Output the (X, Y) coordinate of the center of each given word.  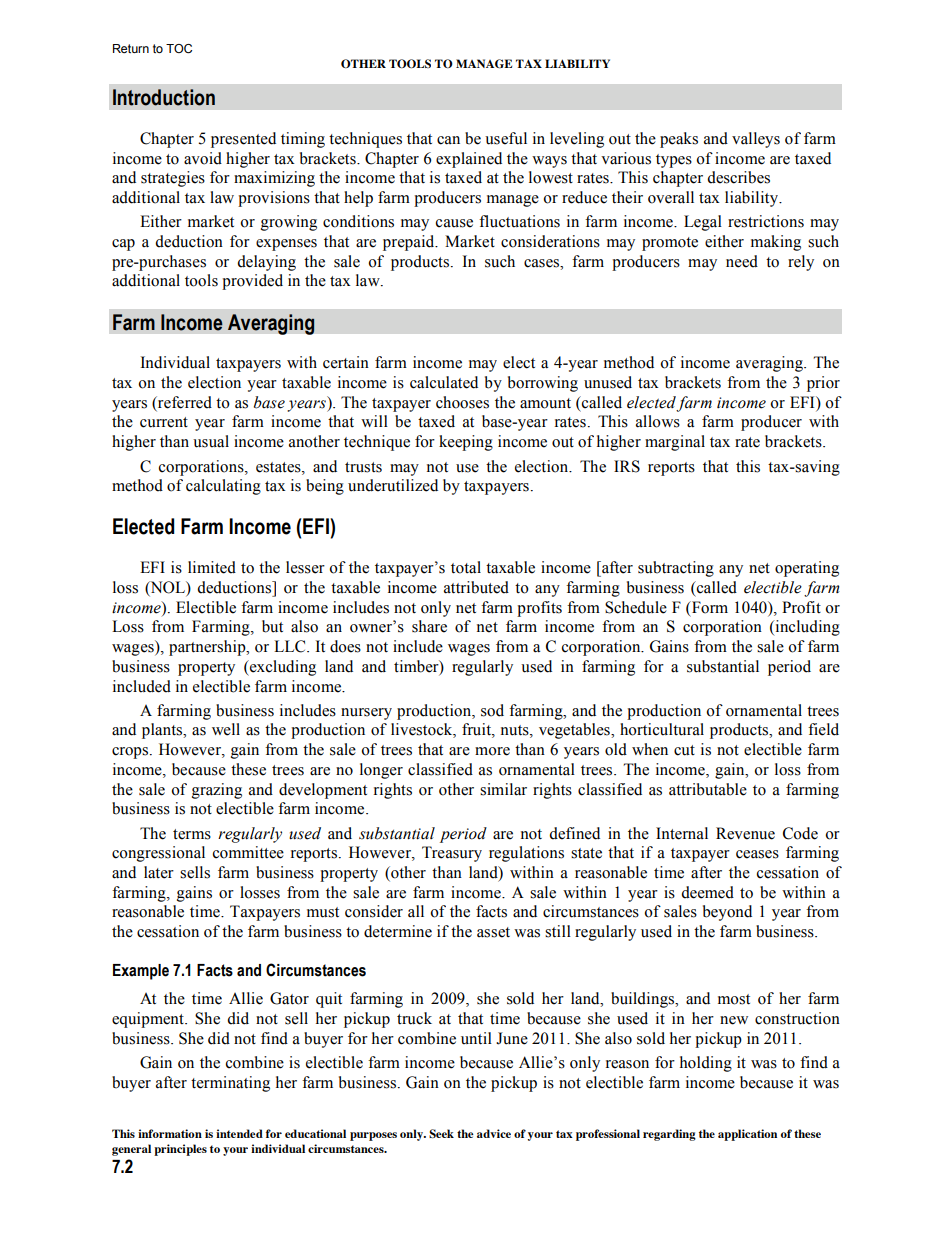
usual (211, 441)
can (448, 140)
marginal (675, 443)
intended (239, 1133)
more (492, 751)
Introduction (164, 97)
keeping (466, 443)
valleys (756, 140)
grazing (217, 791)
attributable (708, 789)
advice (494, 1133)
